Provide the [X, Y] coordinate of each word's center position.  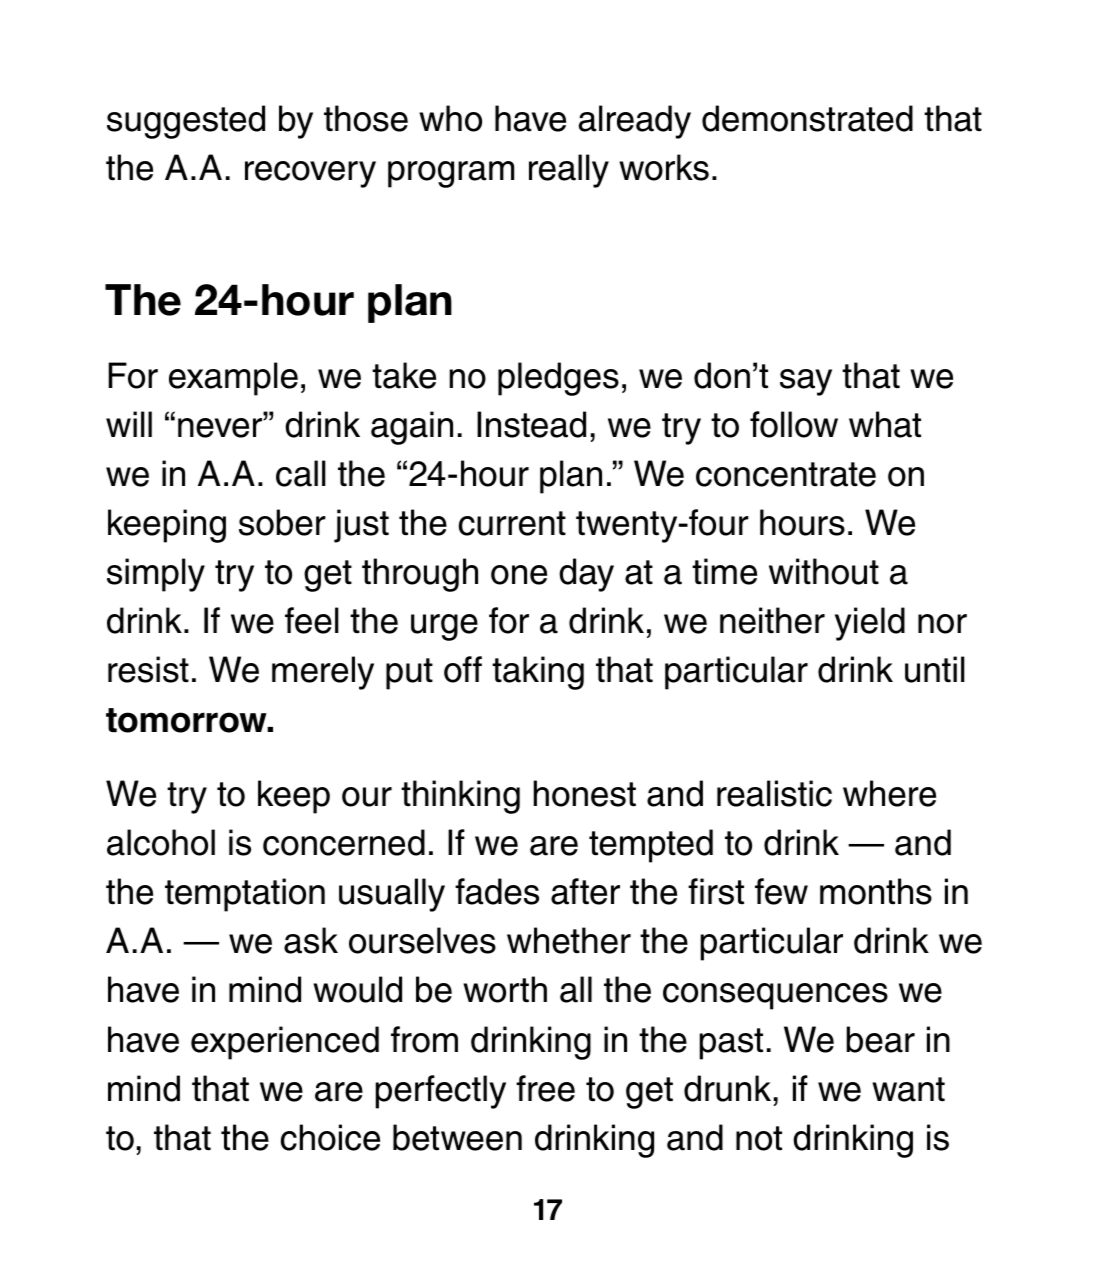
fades [497, 891]
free [545, 1088]
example [233, 379]
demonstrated [807, 118]
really [569, 171]
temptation [245, 895]
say [806, 382]
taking [538, 673]
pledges [558, 379]
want [908, 1089]
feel [312, 620]
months [876, 891]
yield [870, 624]
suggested [186, 122]
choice [330, 1137]
